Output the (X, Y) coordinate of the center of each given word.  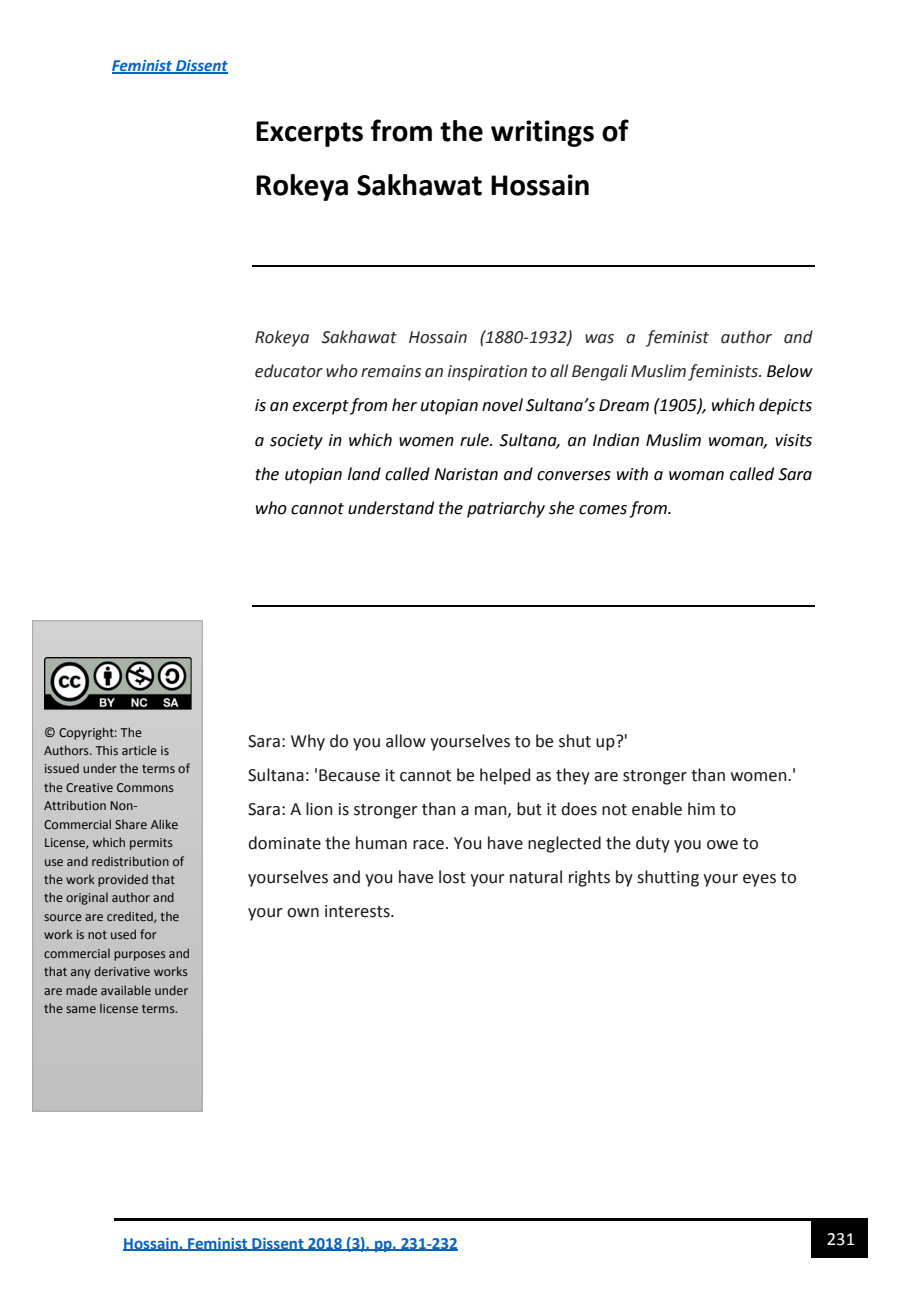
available (126, 990)
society (296, 442)
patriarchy (506, 509)
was (599, 339)
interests (358, 911)
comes (603, 510)
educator (289, 371)
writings (542, 133)
